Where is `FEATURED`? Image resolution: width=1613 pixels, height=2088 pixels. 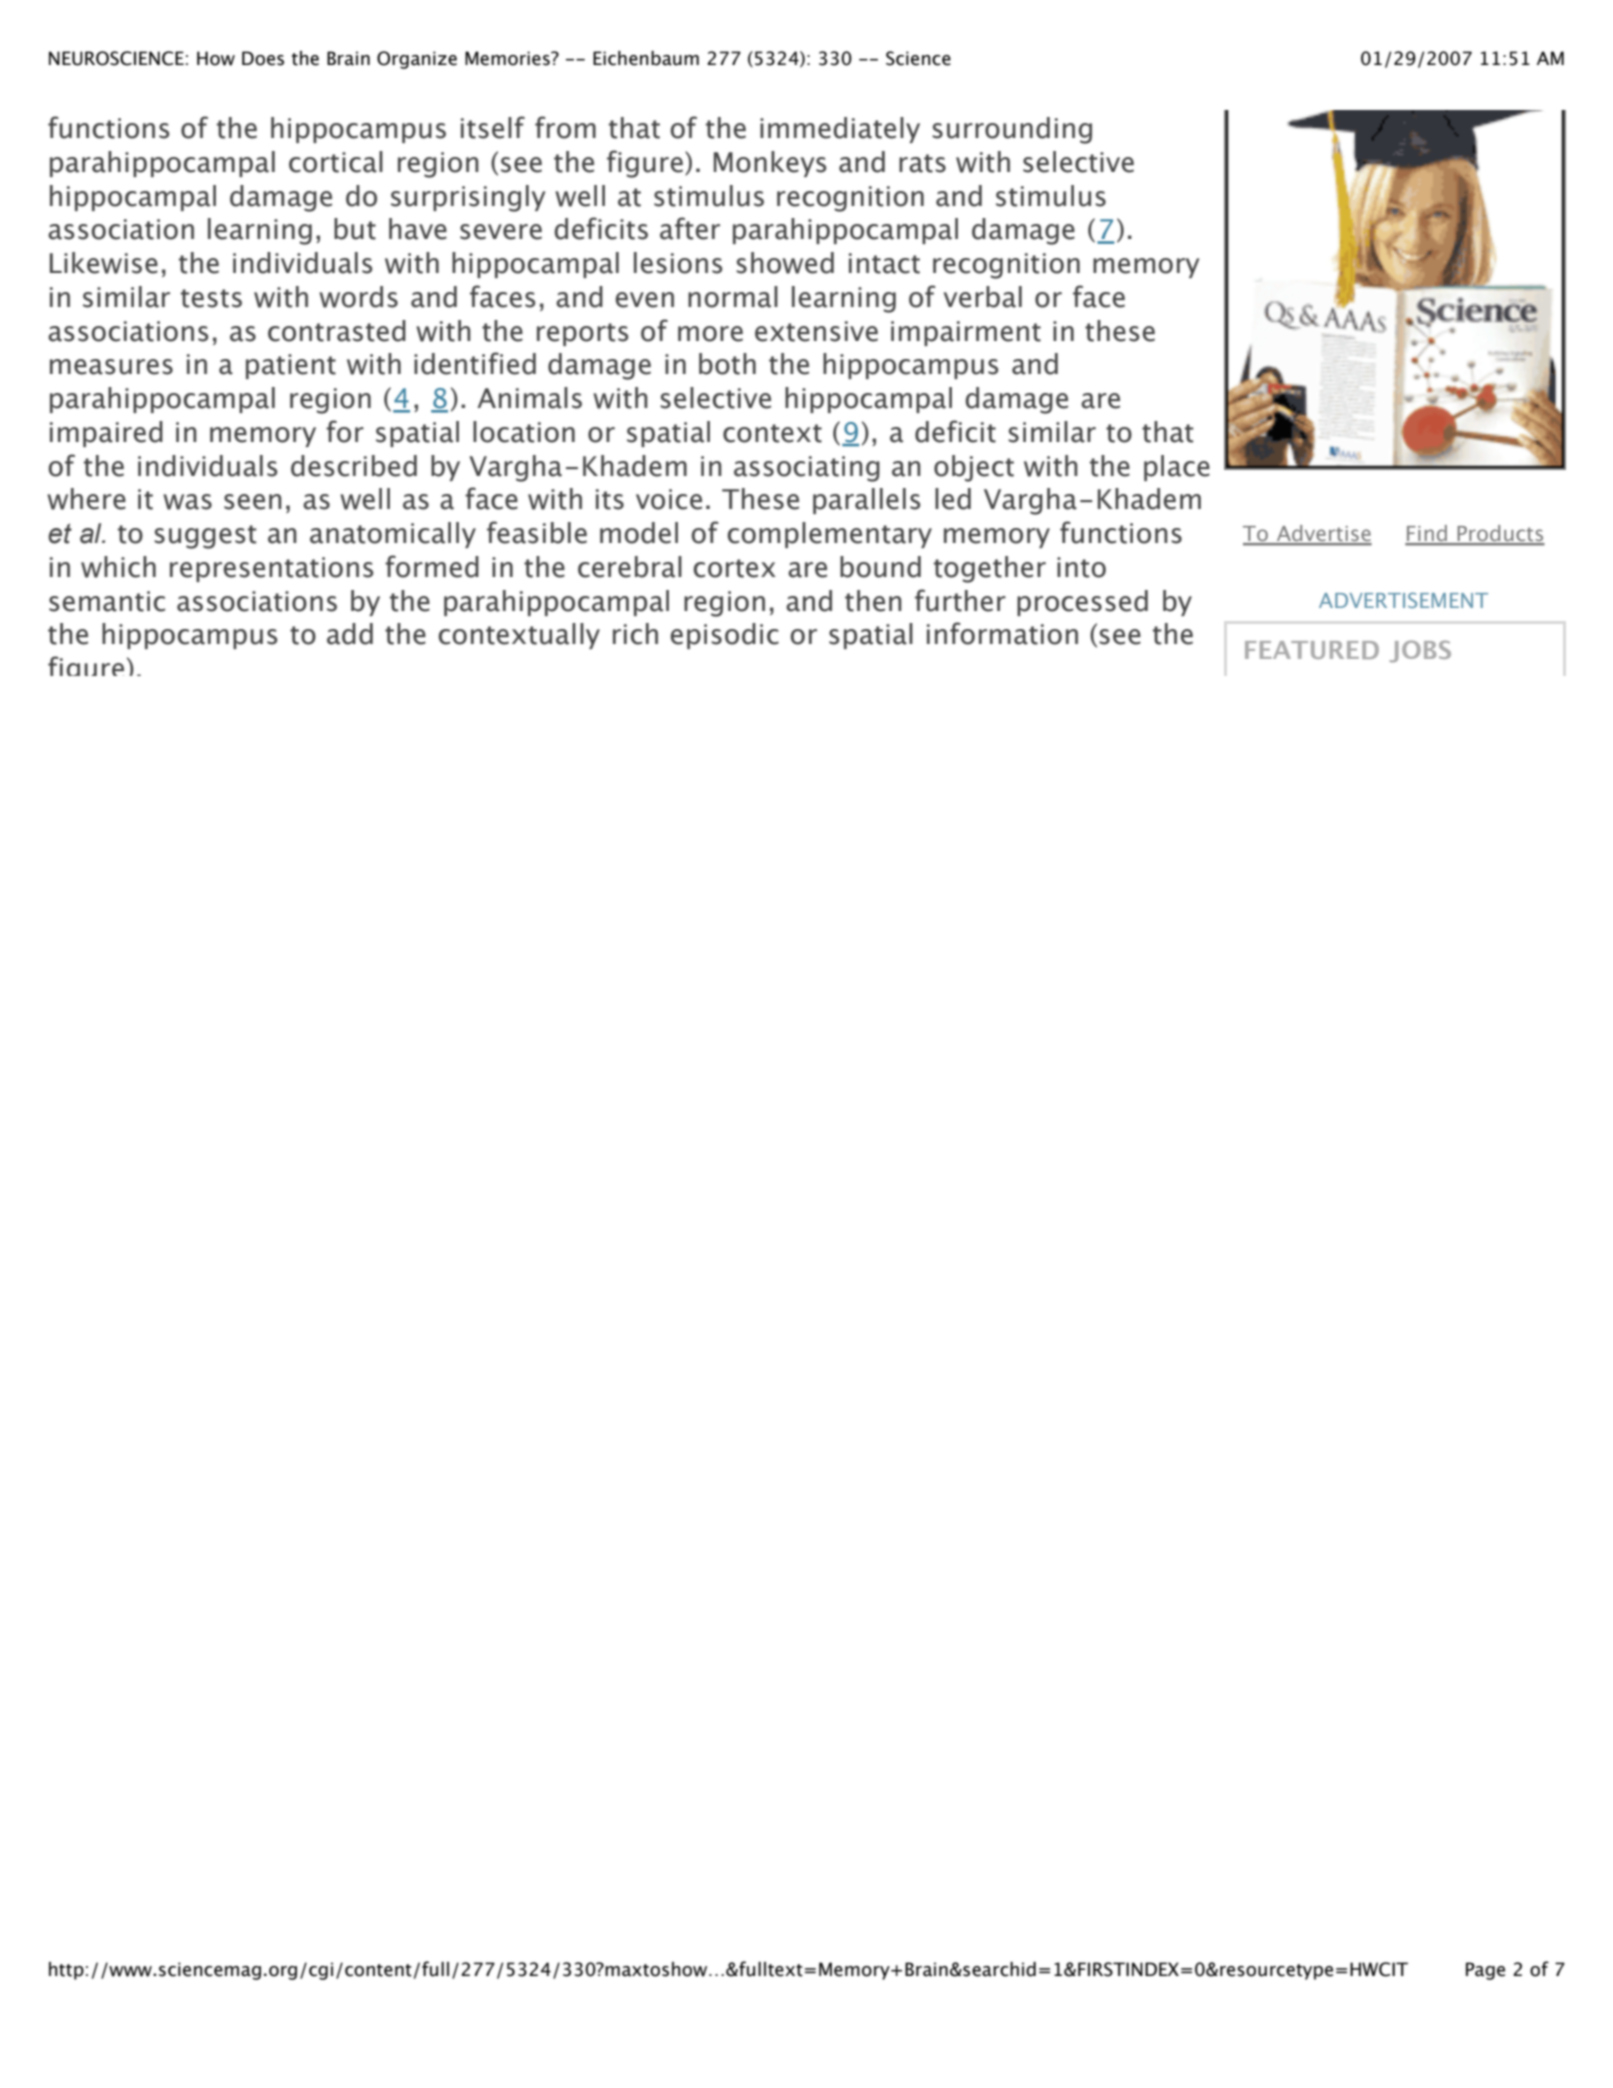 FEATURED is located at coordinates (1312, 650).
